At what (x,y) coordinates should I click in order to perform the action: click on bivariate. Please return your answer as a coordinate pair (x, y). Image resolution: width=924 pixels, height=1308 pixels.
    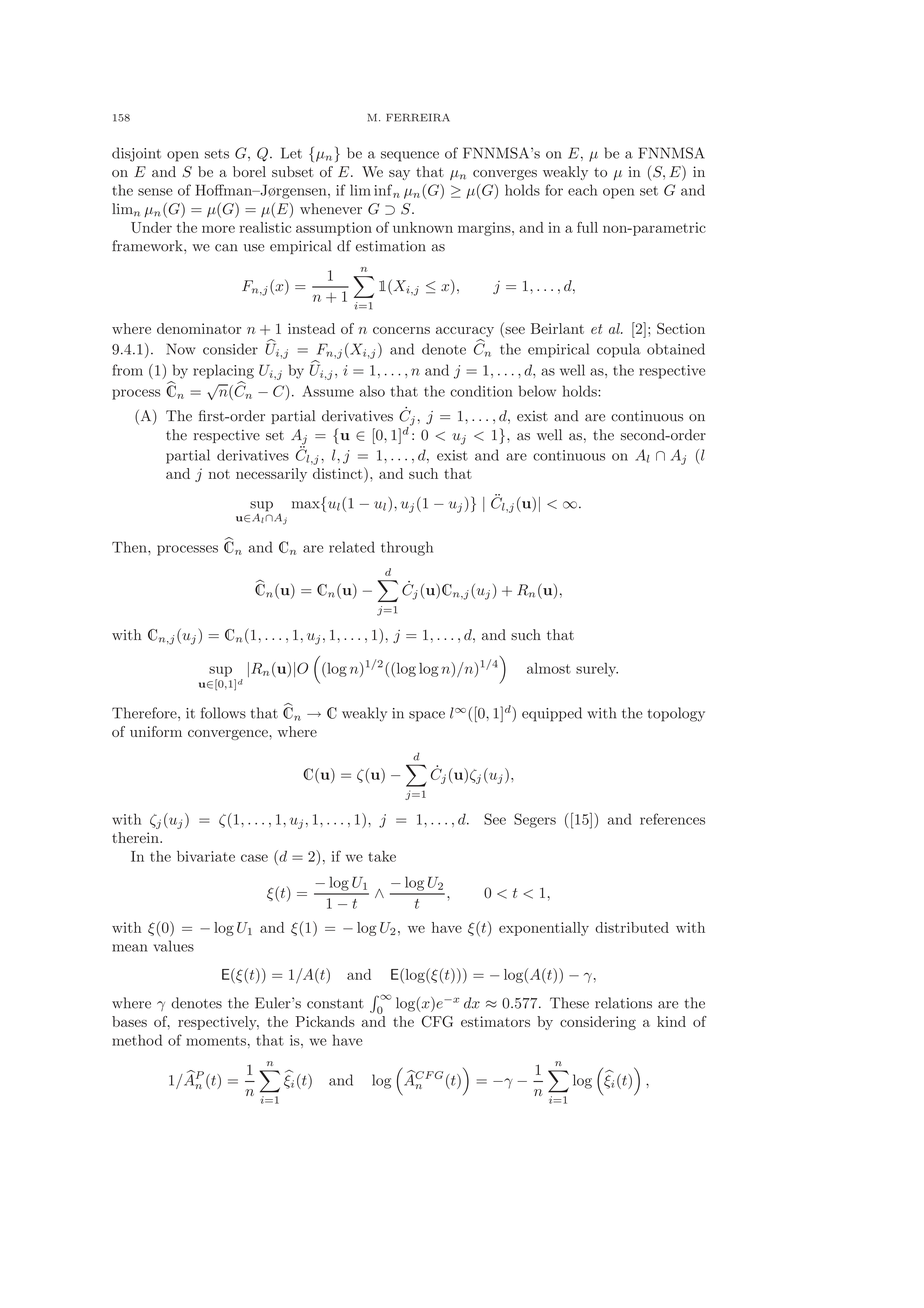
    Looking at the image, I should click on (206, 856).
